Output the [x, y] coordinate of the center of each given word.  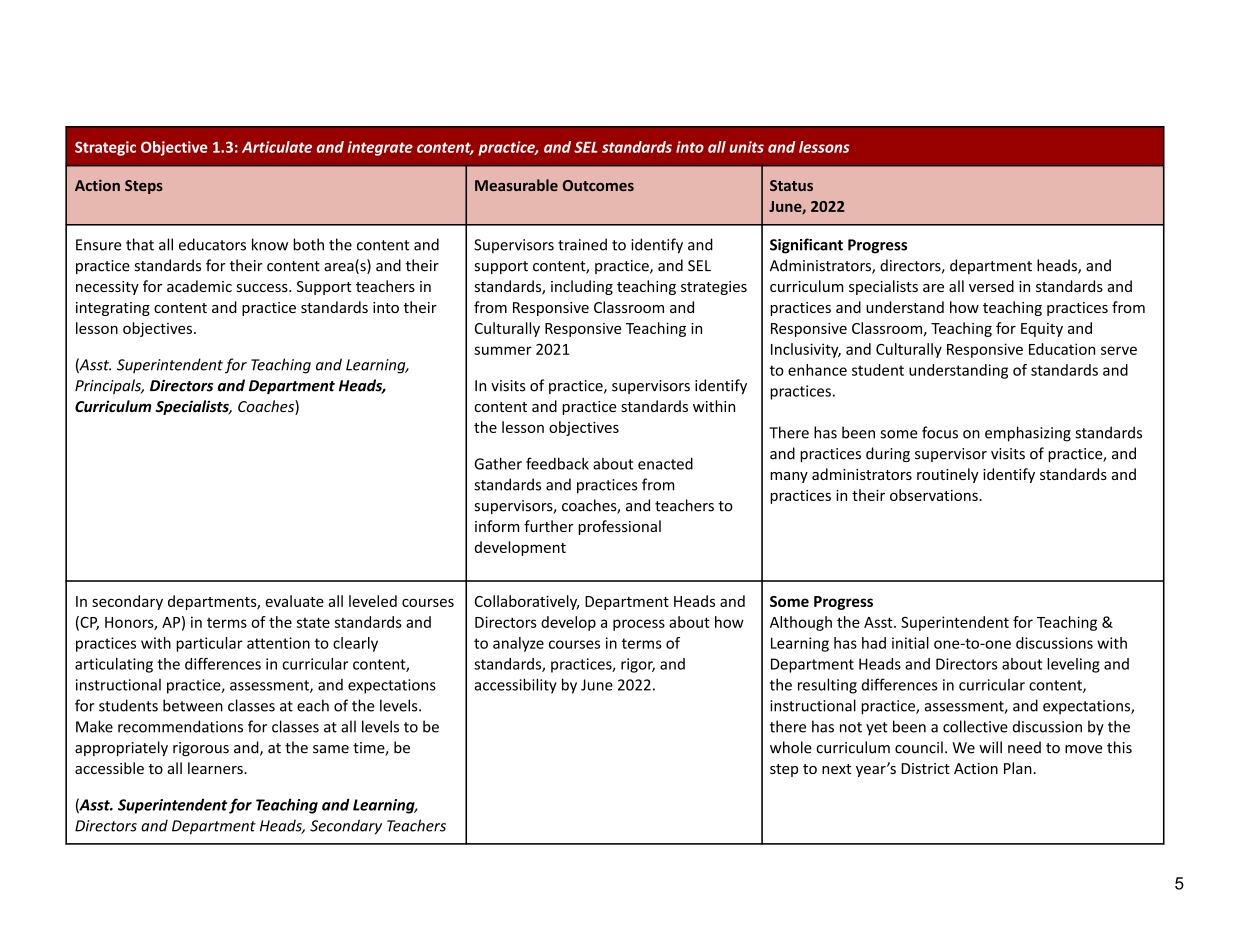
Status [791, 185]
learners [216, 768]
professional [619, 527]
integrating [113, 309]
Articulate [277, 147]
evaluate [295, 601]
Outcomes [598, 185]
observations [935, 495]
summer [503, 350]
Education [1062, 349]
